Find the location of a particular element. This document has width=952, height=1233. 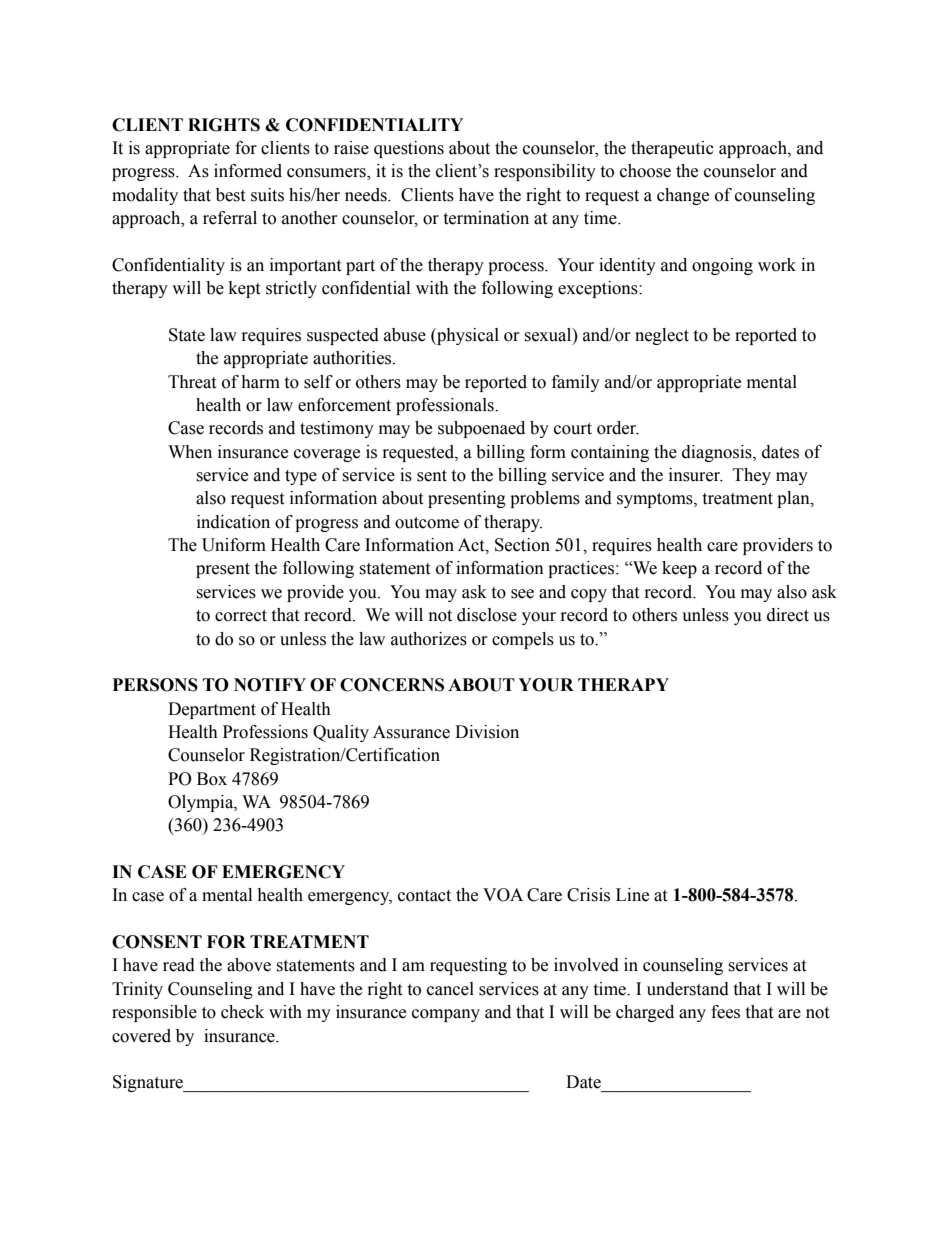

outcome is located at coordinates (427, 523).
